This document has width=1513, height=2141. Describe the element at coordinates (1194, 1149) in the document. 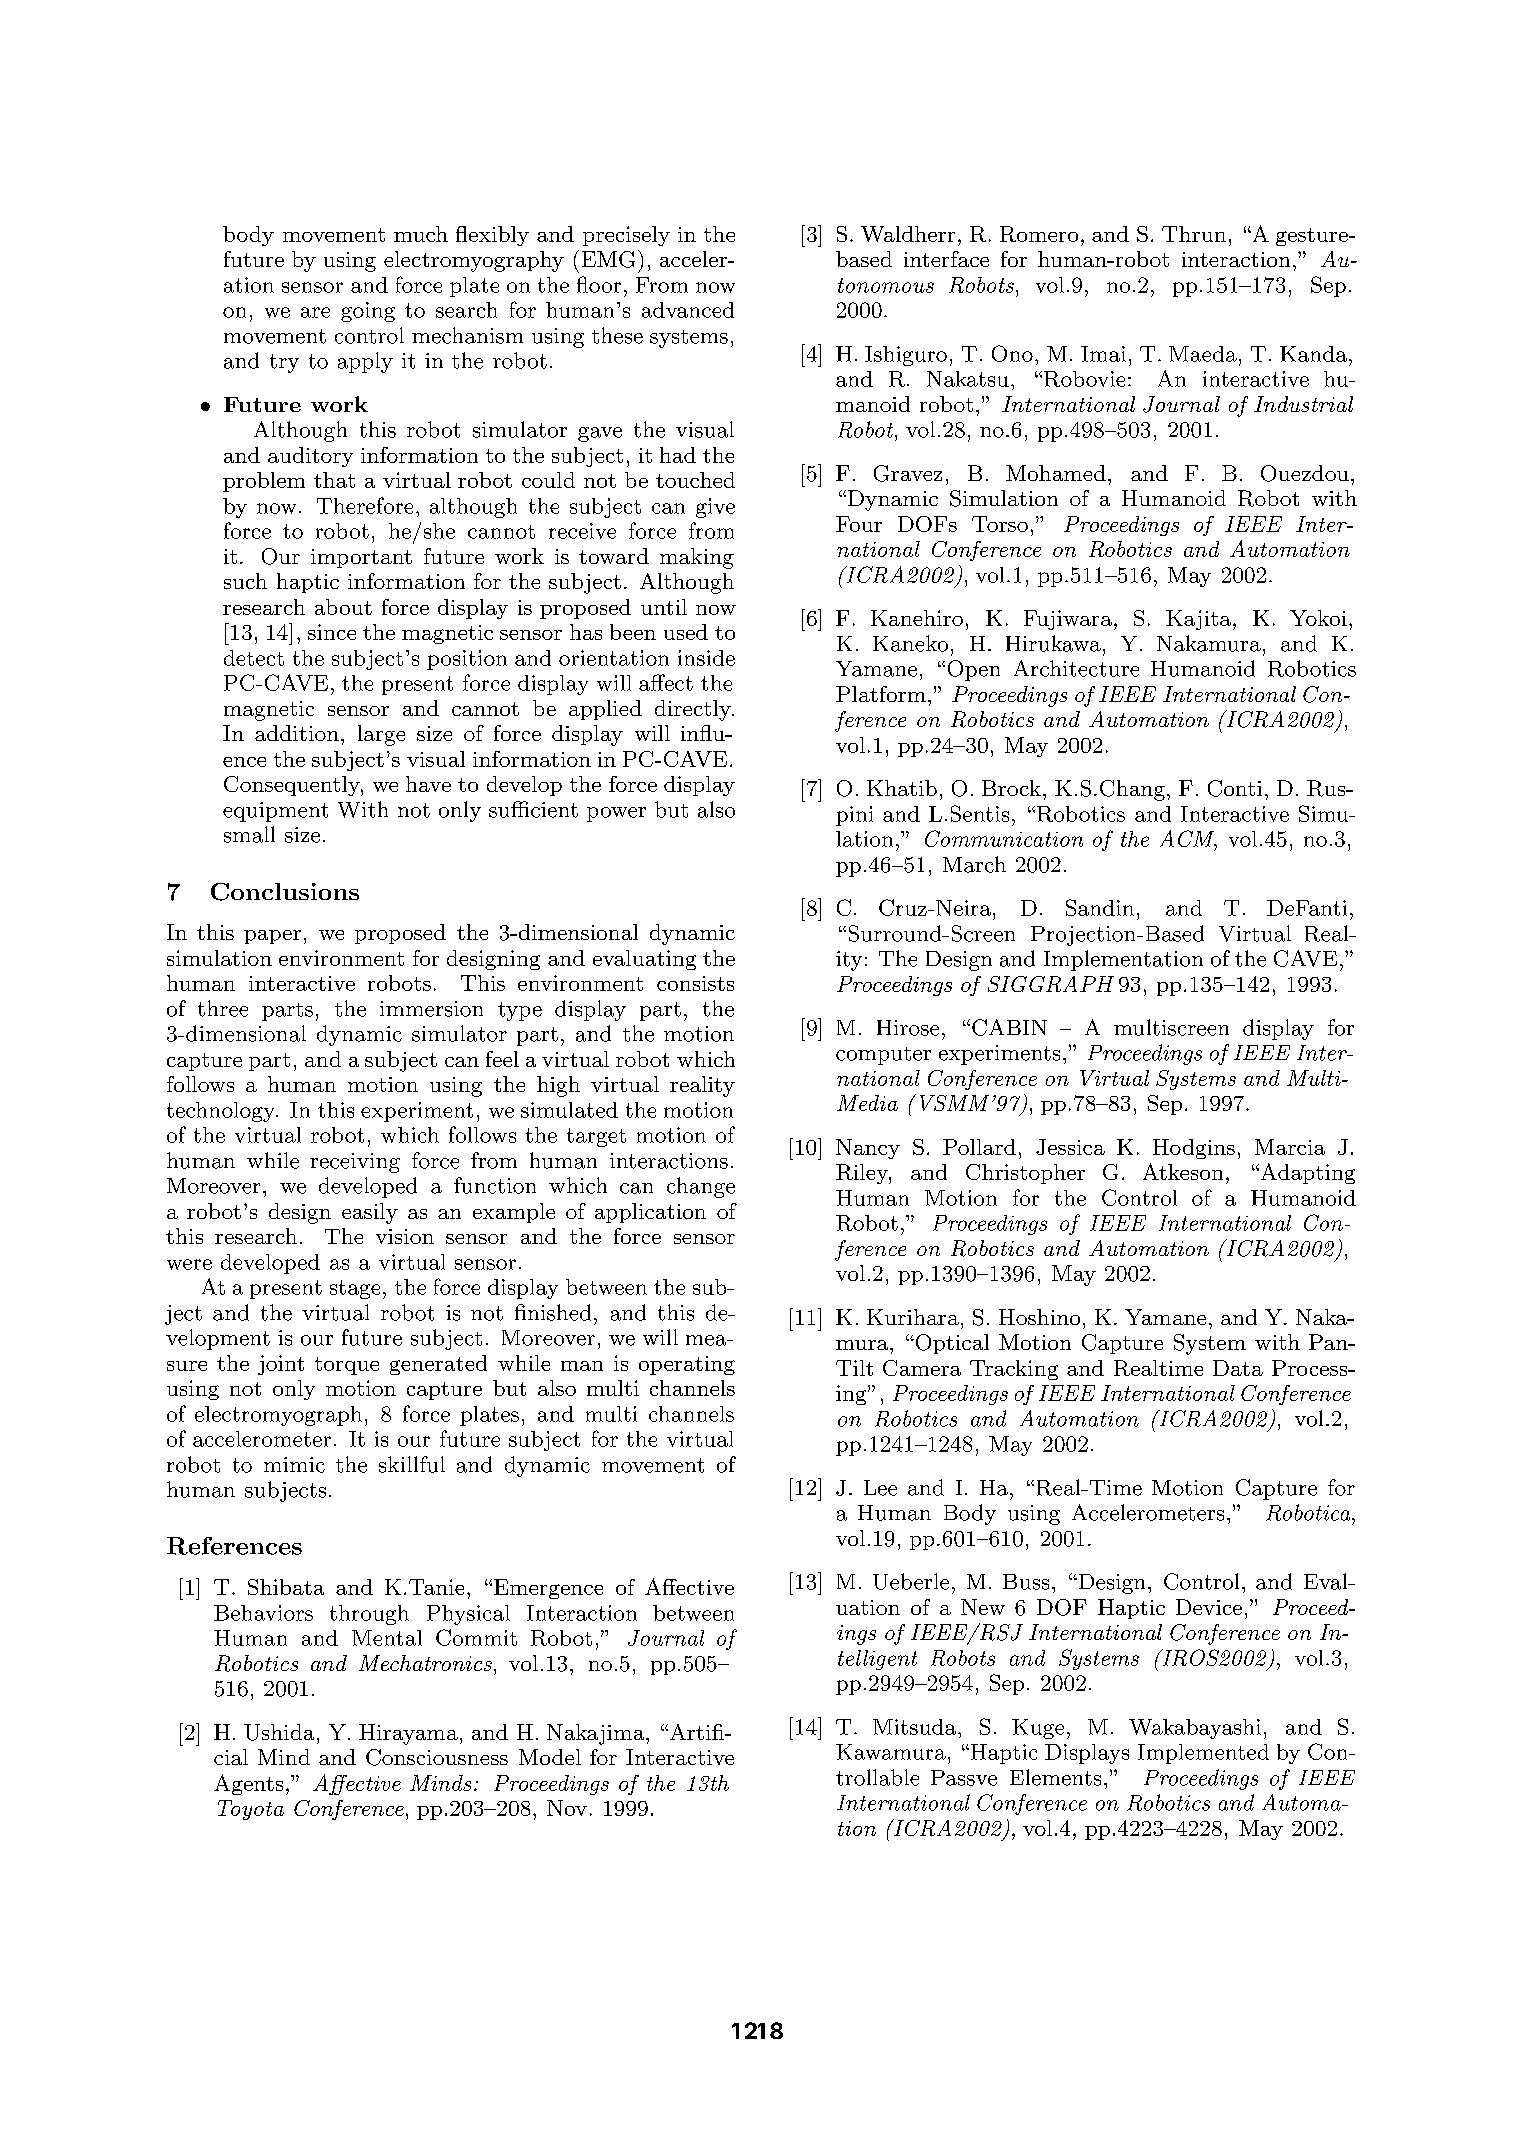

I see `Hodgins` at that location.
